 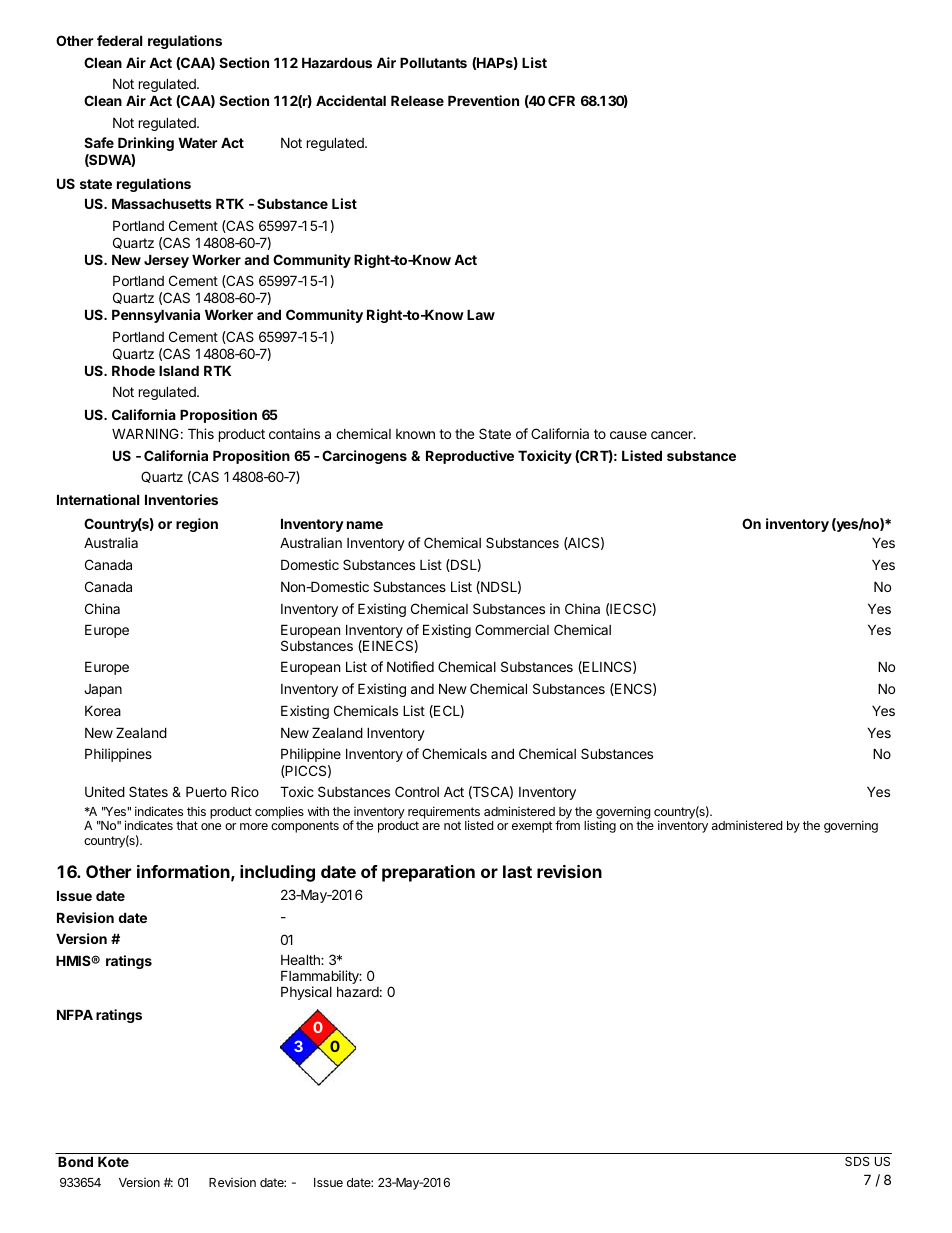 I want to click on Law, so click(x=481, y=314).
